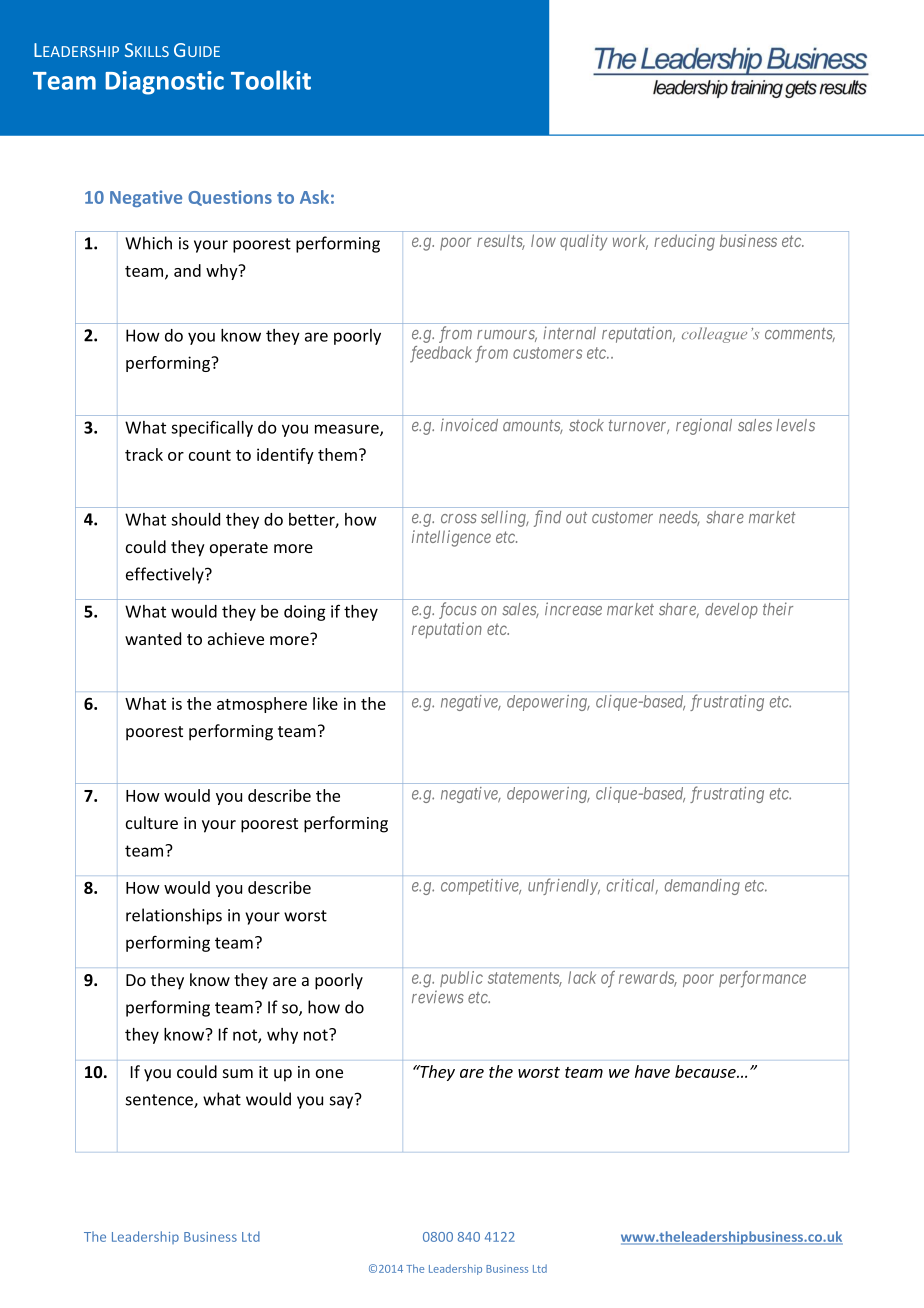 The image size is (924, 1308). Describe the element at coordinates (238, 1073) in the document. I see `sum` at that location.
